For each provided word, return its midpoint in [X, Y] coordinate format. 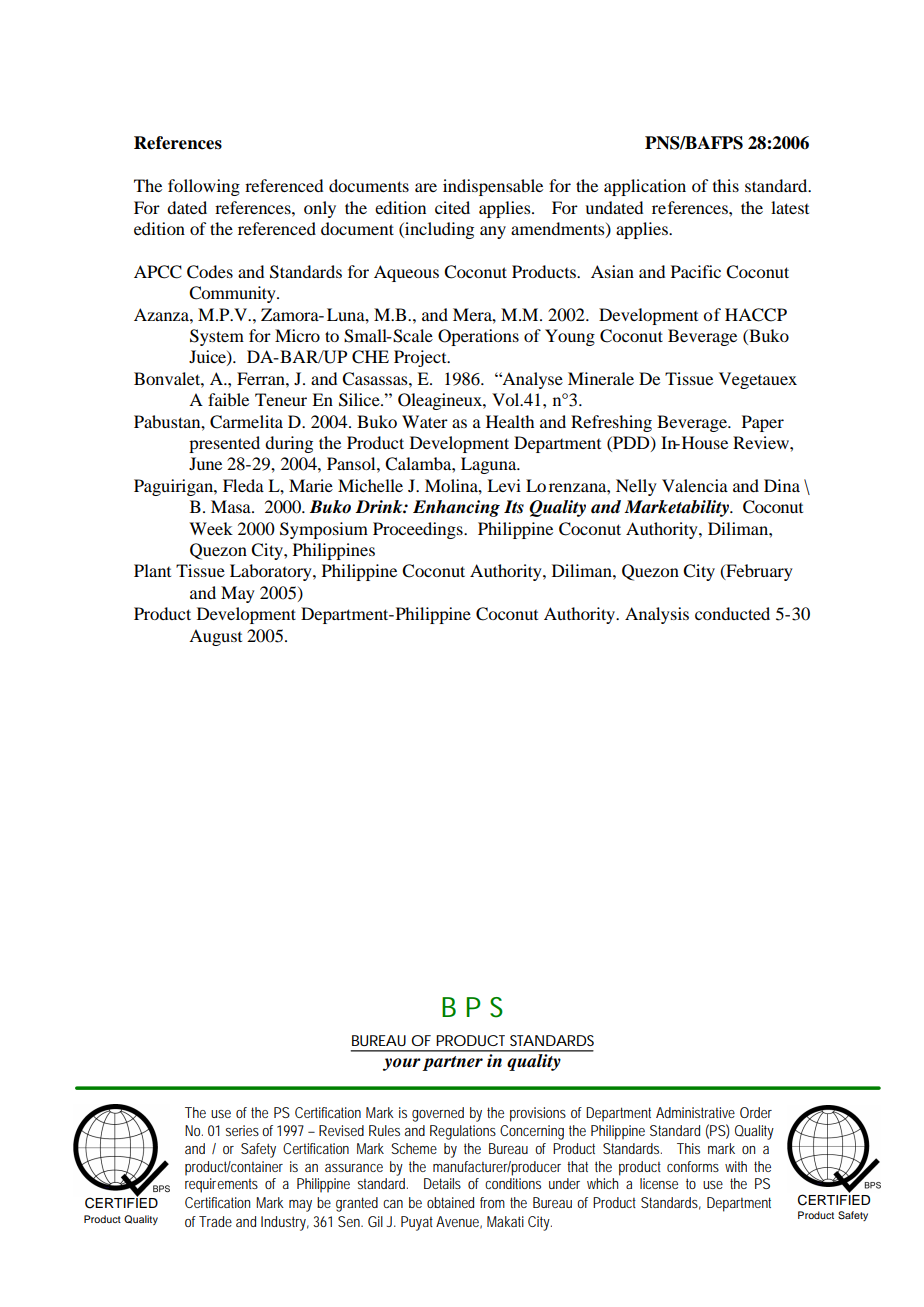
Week [211, 528]
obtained [450, 1202]
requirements [221, 1185]
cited [452, 207]
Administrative [695, 1112]
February [758, 572]
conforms [693, 1166]
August [215, 637]
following [204, 187]
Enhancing [456, 508]
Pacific [696, 271]
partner [452, 1063]
